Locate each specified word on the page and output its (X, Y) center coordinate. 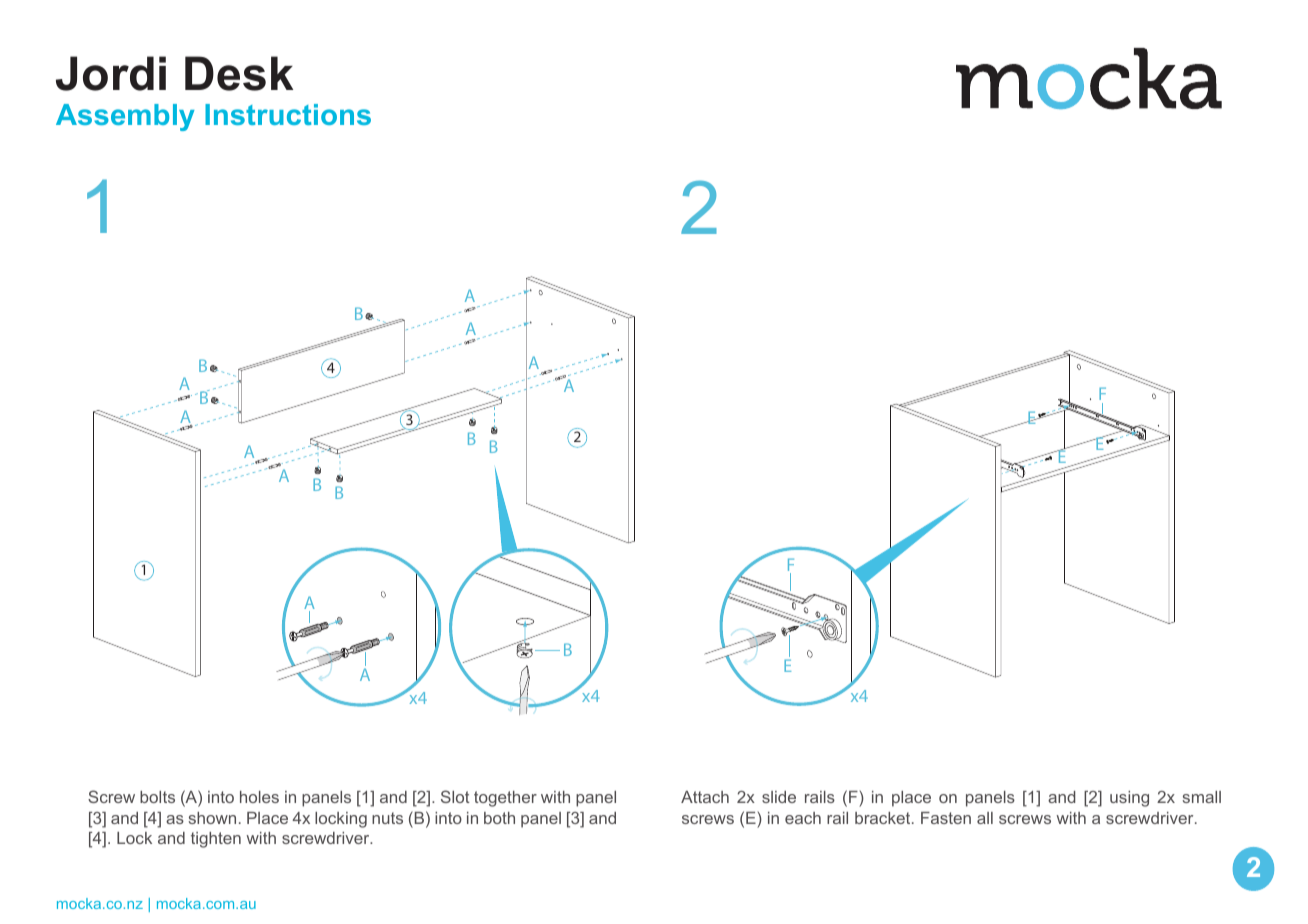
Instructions (288, 114)
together (505, 799)
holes (259, 797)
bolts (157, 797)
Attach (705, 797)
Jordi (111, 73)
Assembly (125, 117)
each (803, 818)
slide (779, 797)
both (499, 818)
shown (212, 818)
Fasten (946, 818)
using (1129, 799)
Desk (239, 73)
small (1202, 797)
